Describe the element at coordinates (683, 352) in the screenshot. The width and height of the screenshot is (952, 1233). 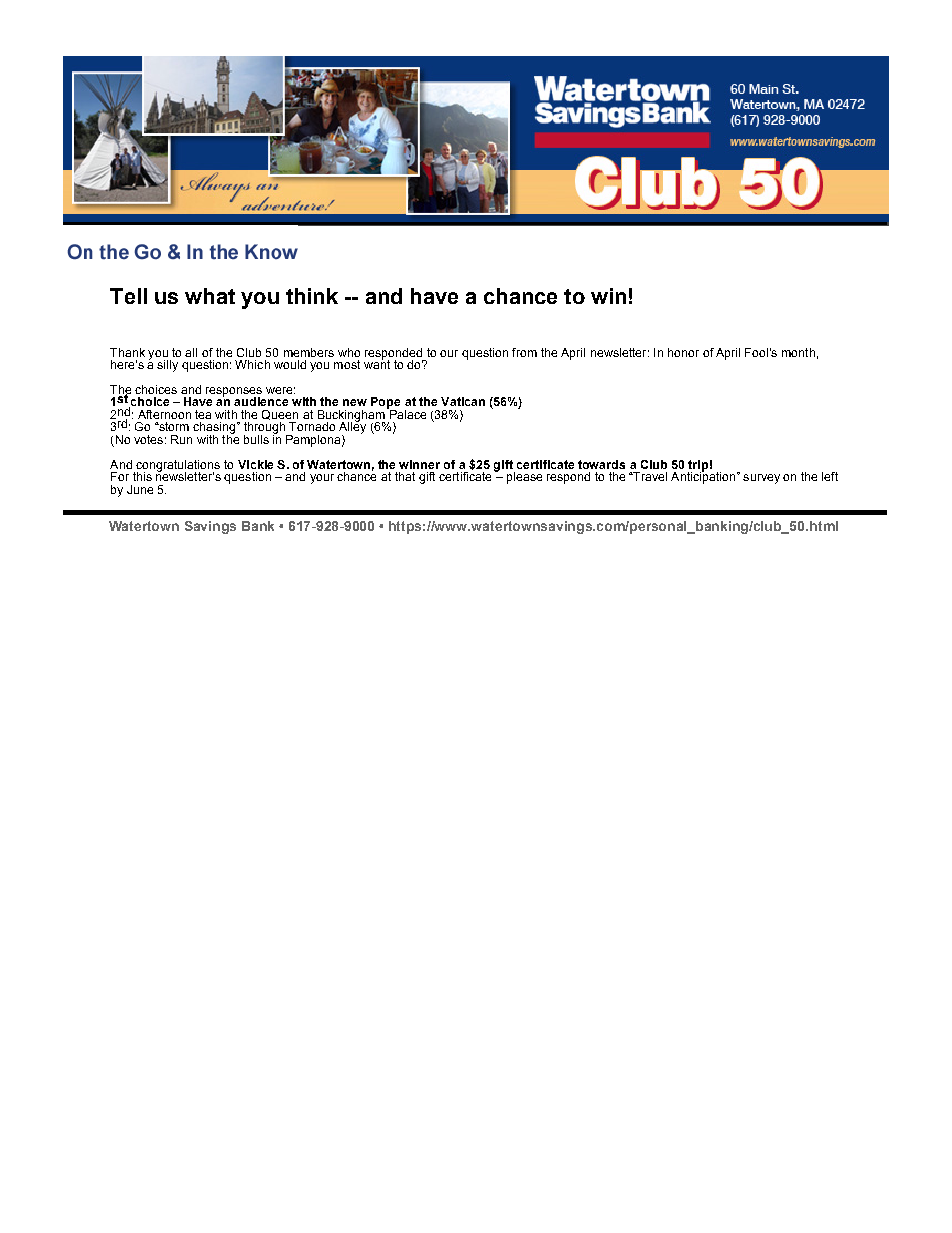
I see `honor` at that location.
